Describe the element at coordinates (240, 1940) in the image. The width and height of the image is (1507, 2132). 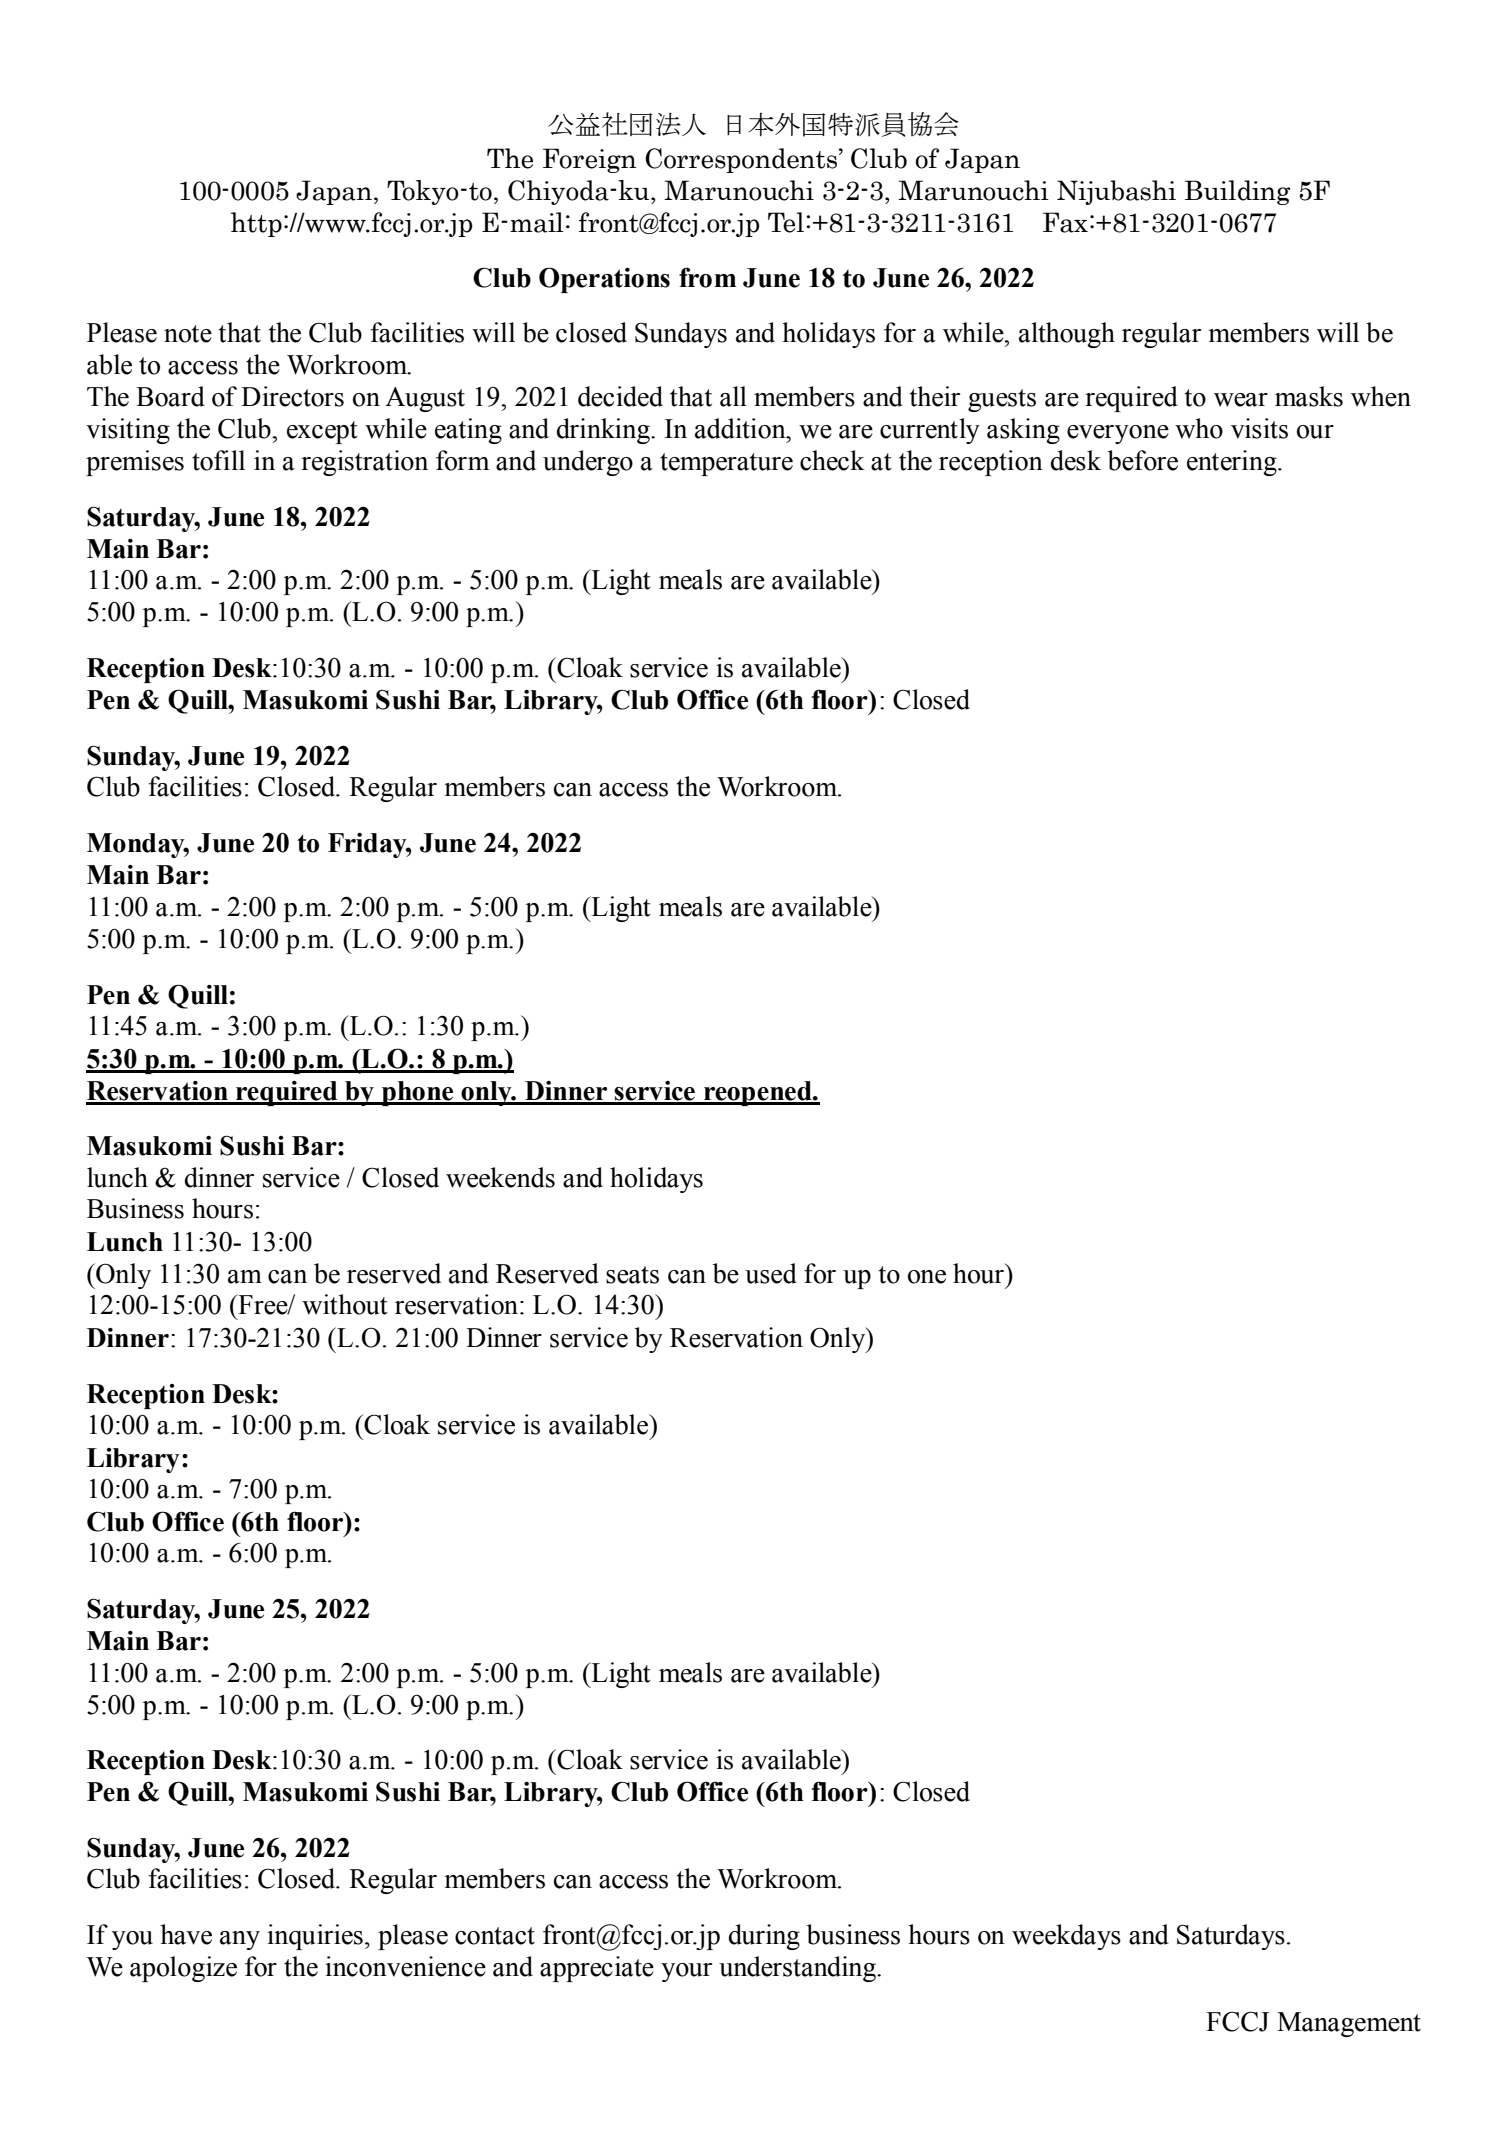
I see `any` at that location.
